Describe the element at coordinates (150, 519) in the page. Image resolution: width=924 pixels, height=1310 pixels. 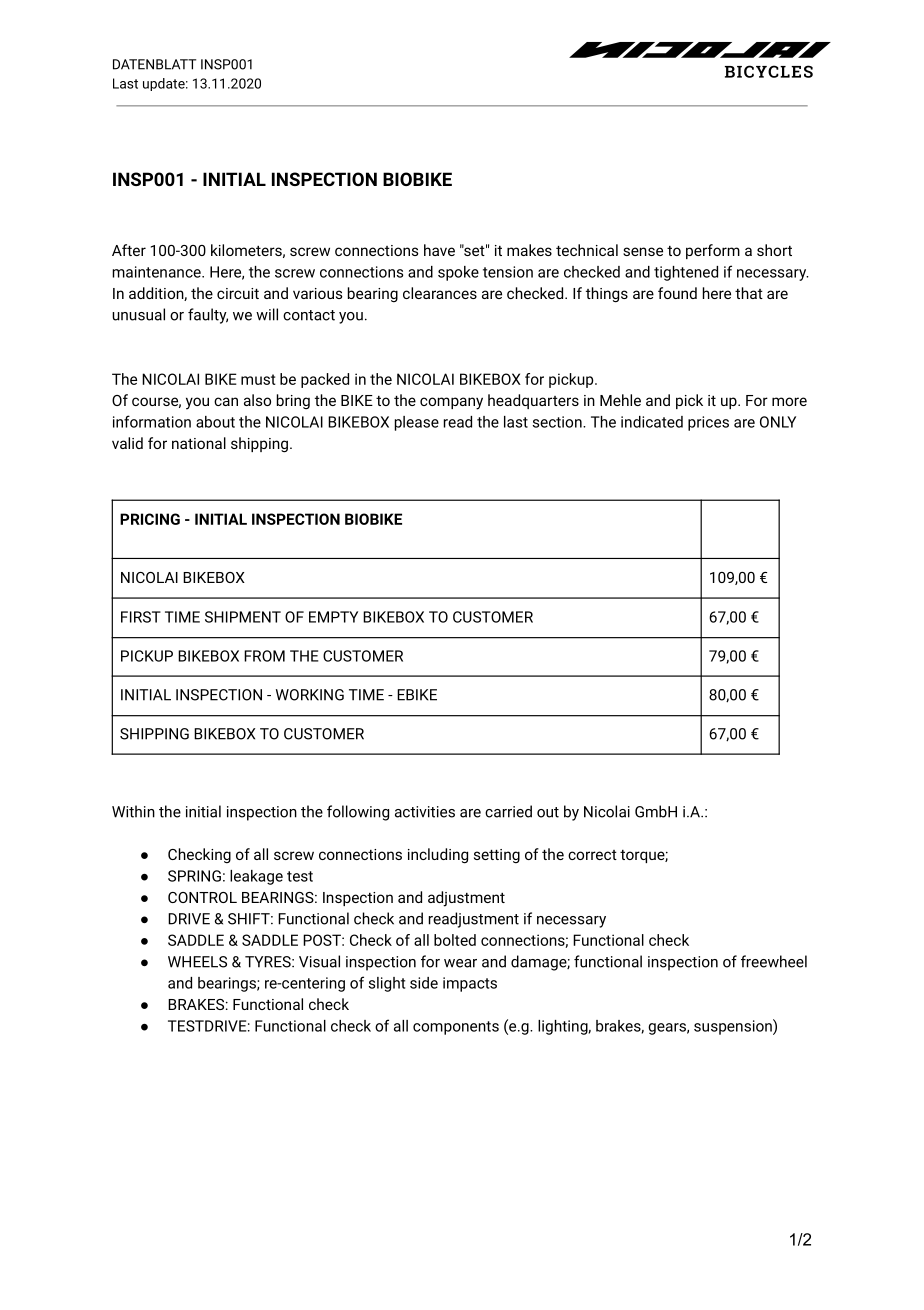
I see `PRICING` at that location.
